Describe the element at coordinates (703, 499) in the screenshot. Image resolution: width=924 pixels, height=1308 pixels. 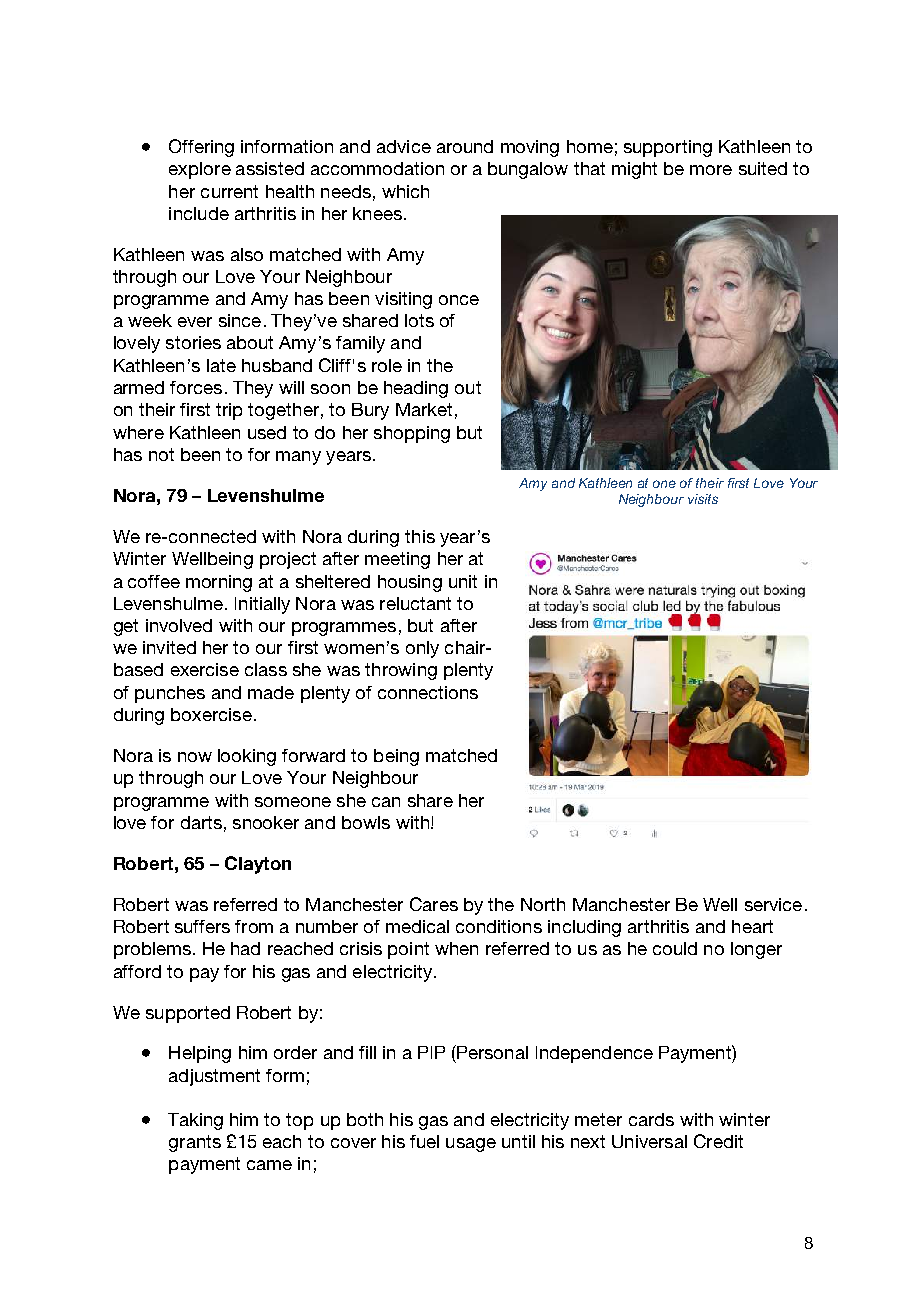
I see `visits` at that location.
